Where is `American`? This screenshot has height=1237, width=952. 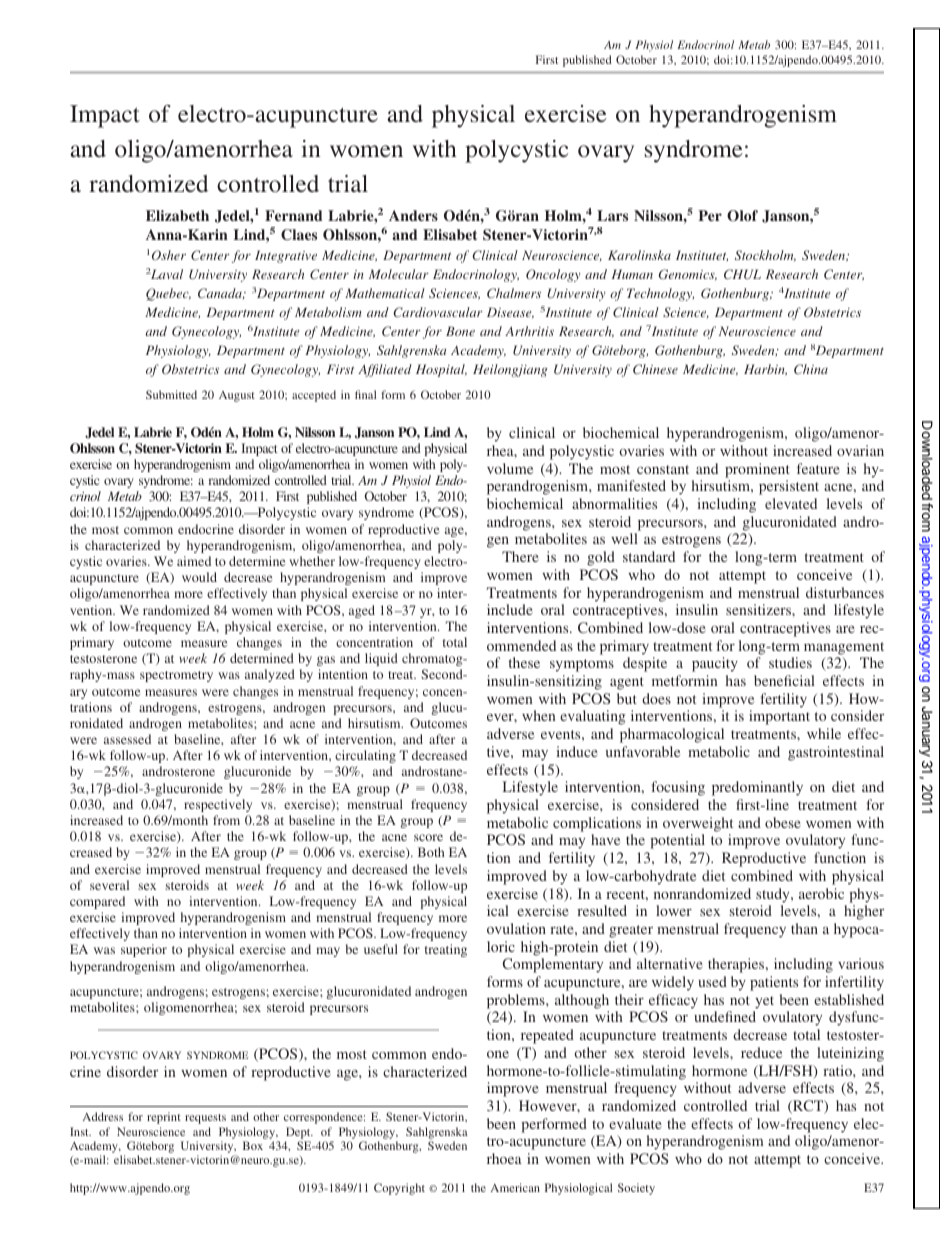
American is located at coordinates (515, 1187).
